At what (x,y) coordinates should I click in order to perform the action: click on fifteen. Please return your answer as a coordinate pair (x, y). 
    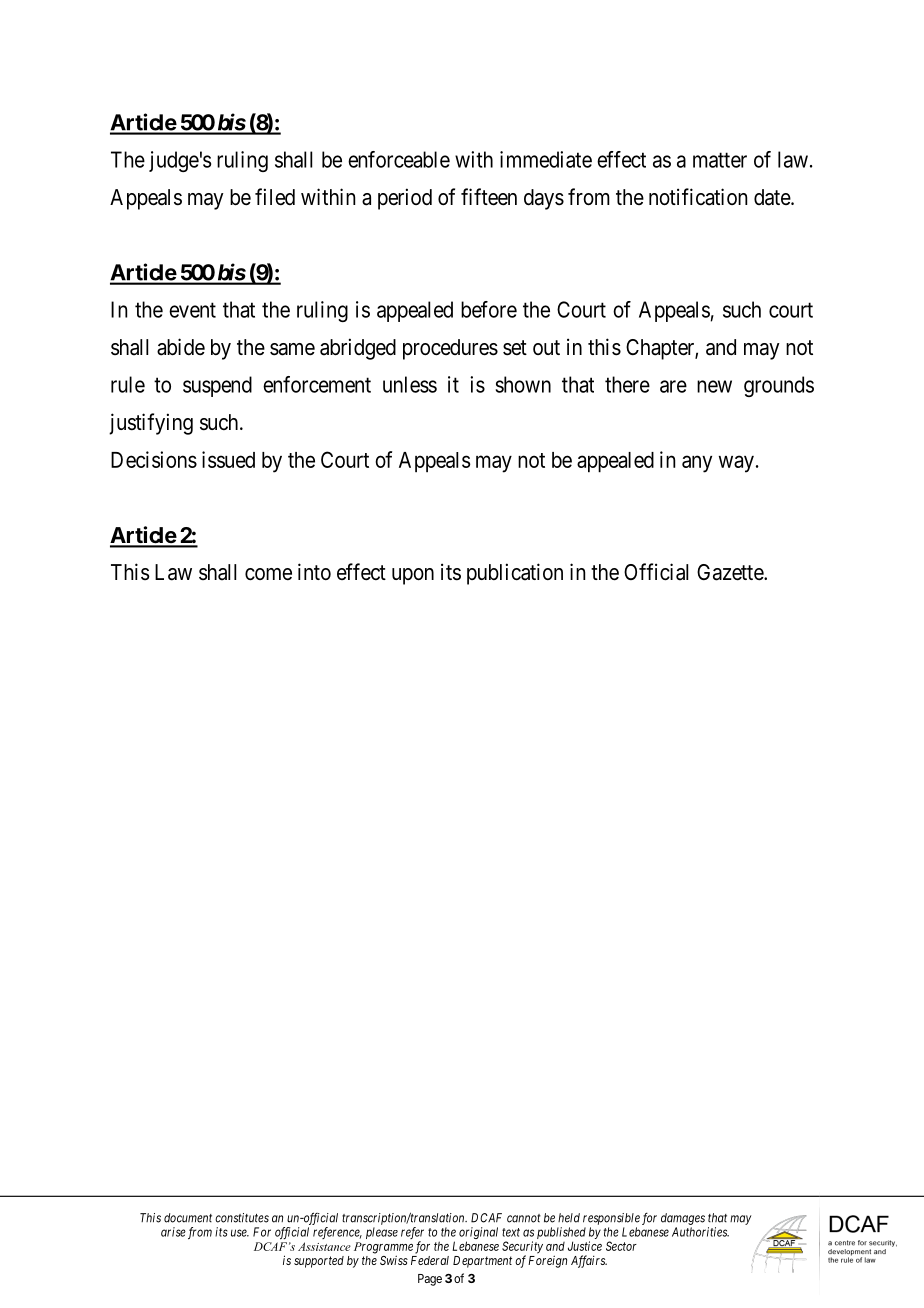
    Looking at the image, I should click on (489, 197).
